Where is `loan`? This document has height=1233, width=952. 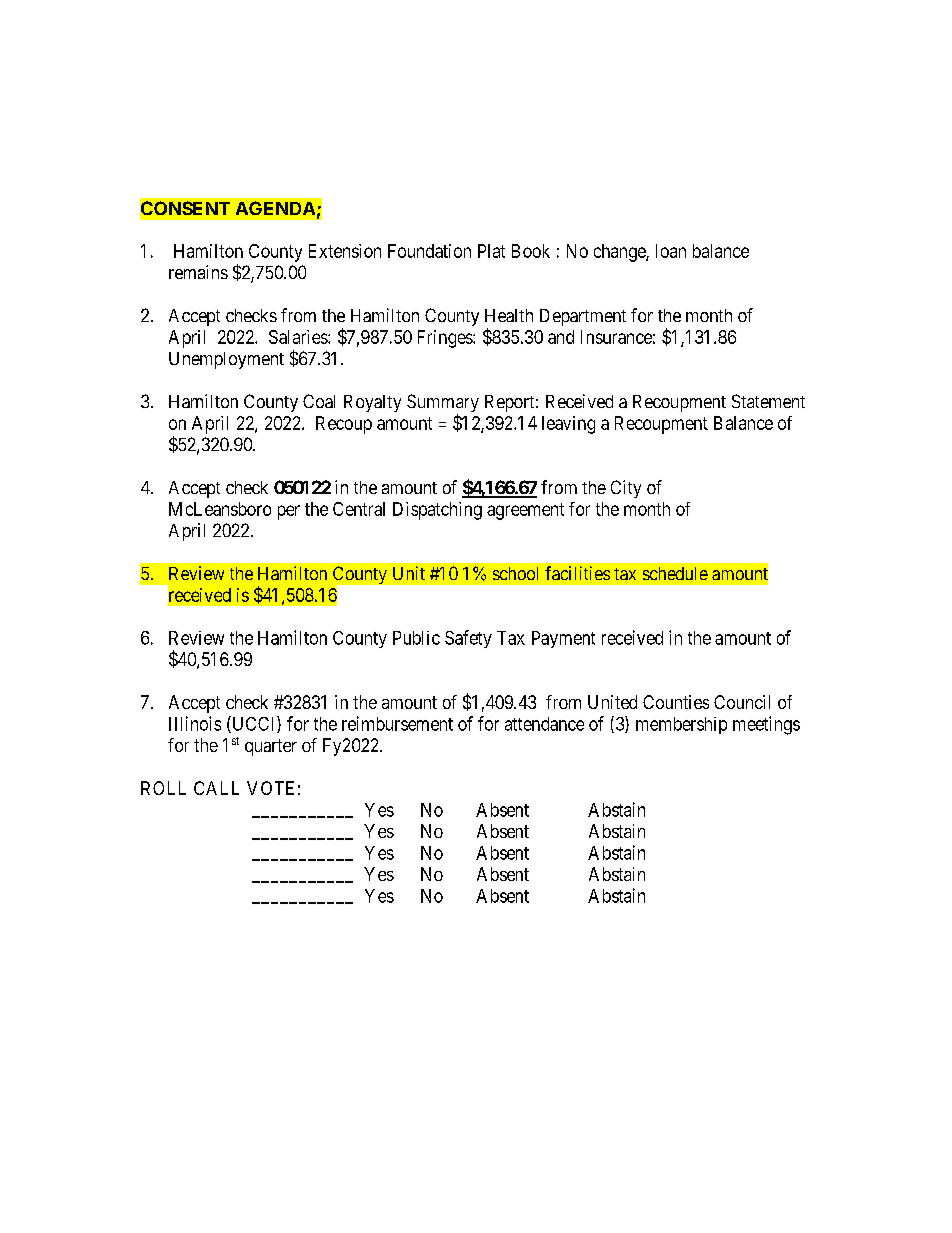
loan is located at coordinates (671, 251).
